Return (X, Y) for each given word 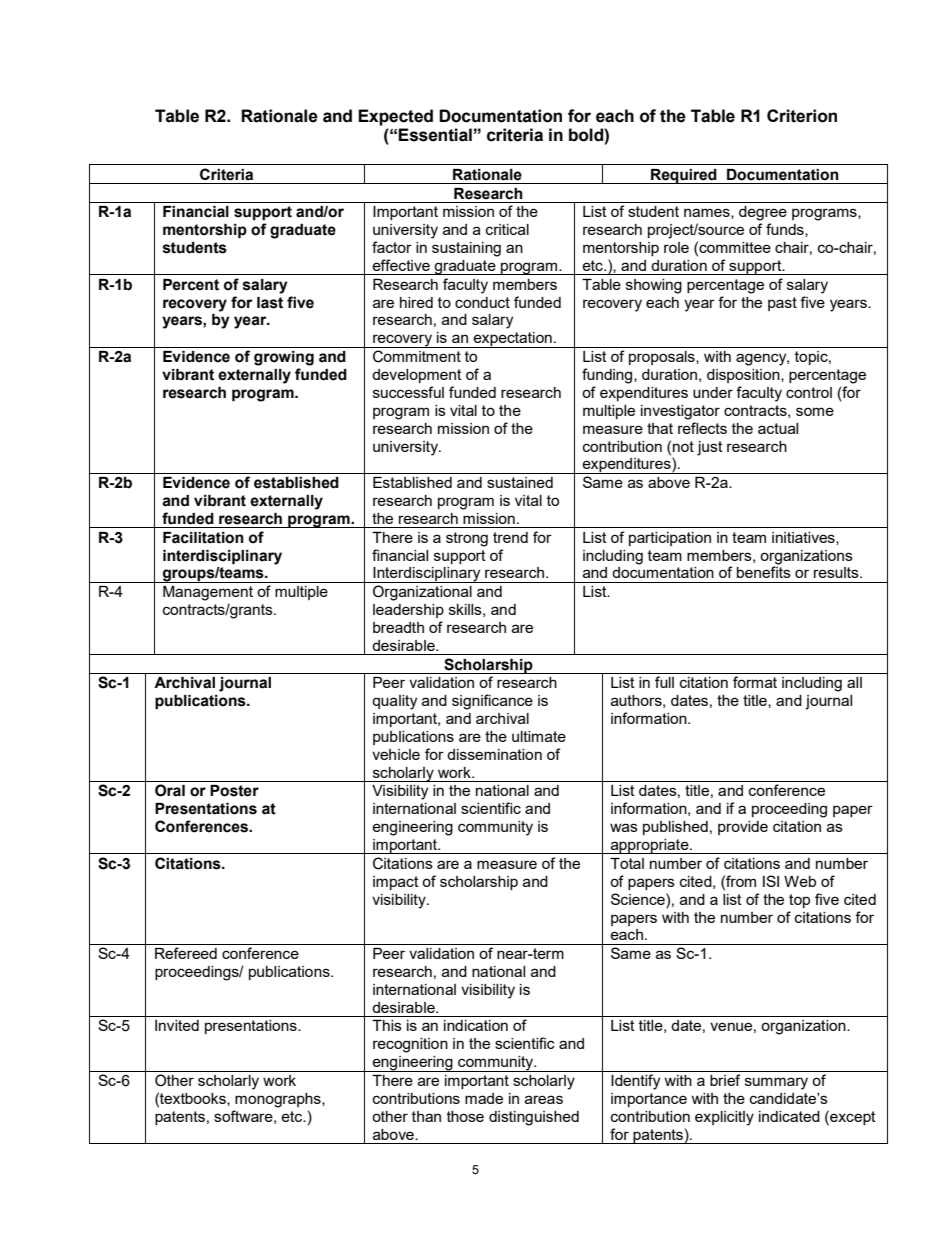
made (484, 1098)
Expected (395, 117)
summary (776, 1083)
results (837, 572)
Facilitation (203, 538)
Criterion (802, 116)
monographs (279, 1100)
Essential (435, 135)
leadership (408, 611)
